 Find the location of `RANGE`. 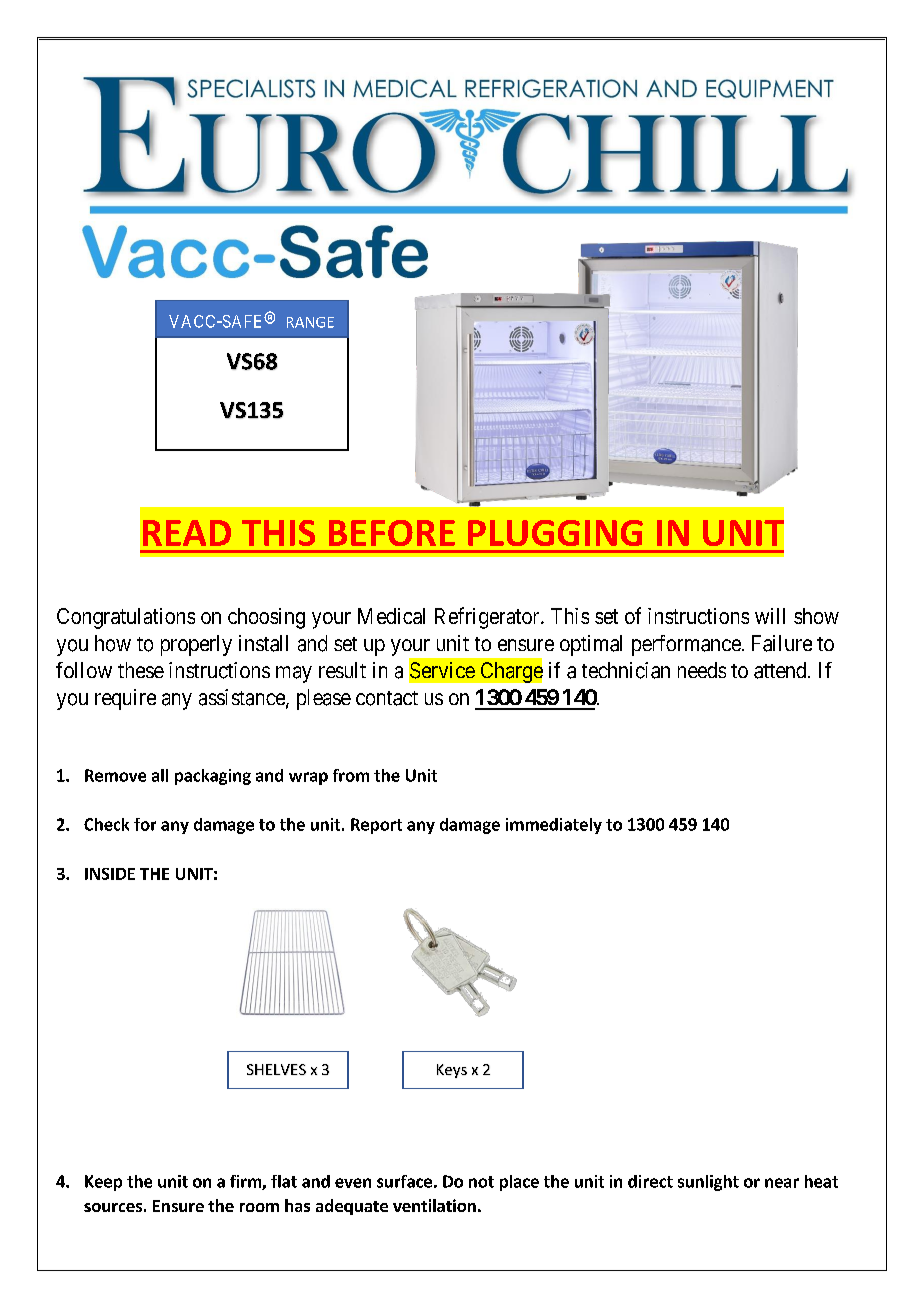

RANGE is located at coordinates (310, 322).
